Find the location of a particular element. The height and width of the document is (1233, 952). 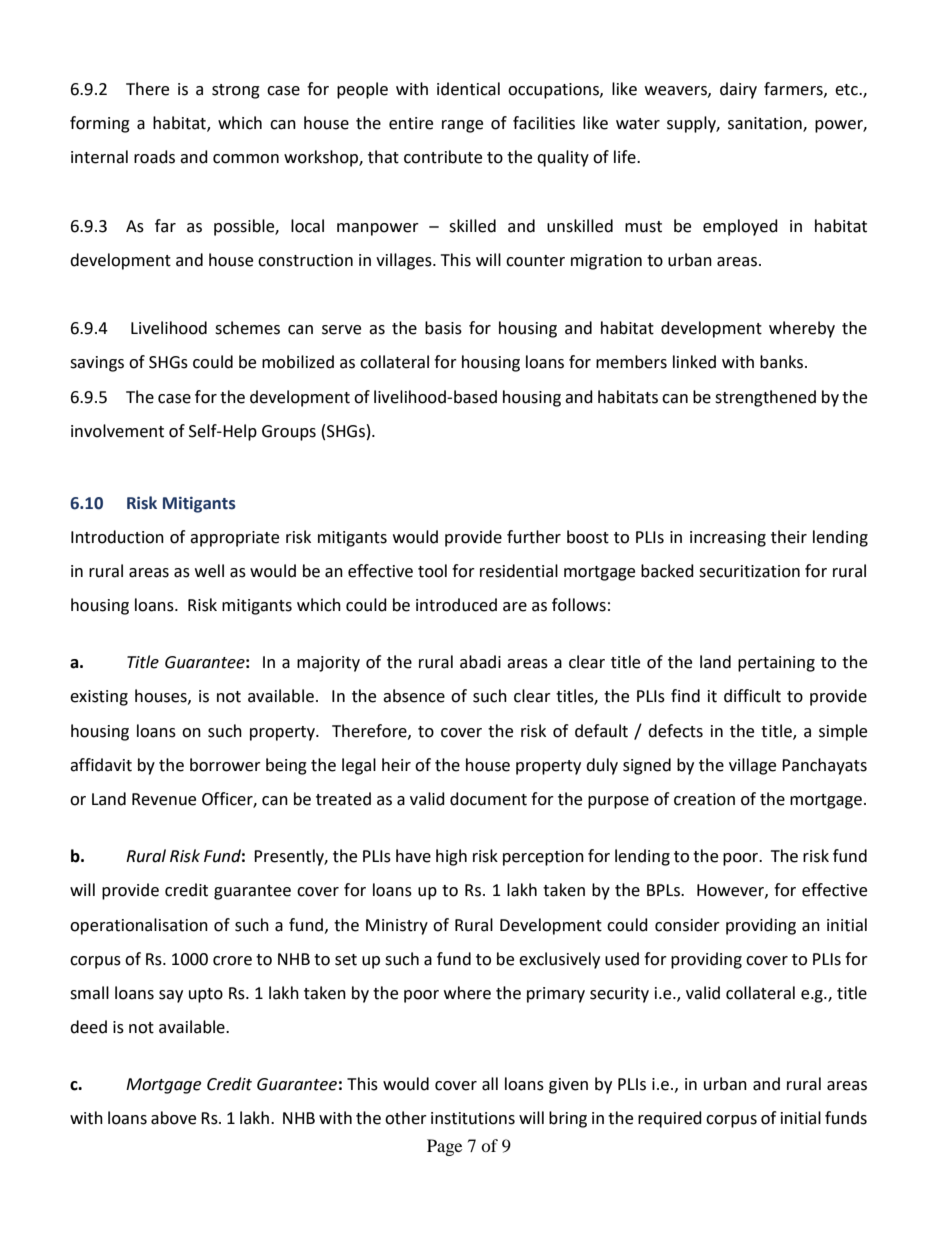

above is located at coordinates (173, 1118).
